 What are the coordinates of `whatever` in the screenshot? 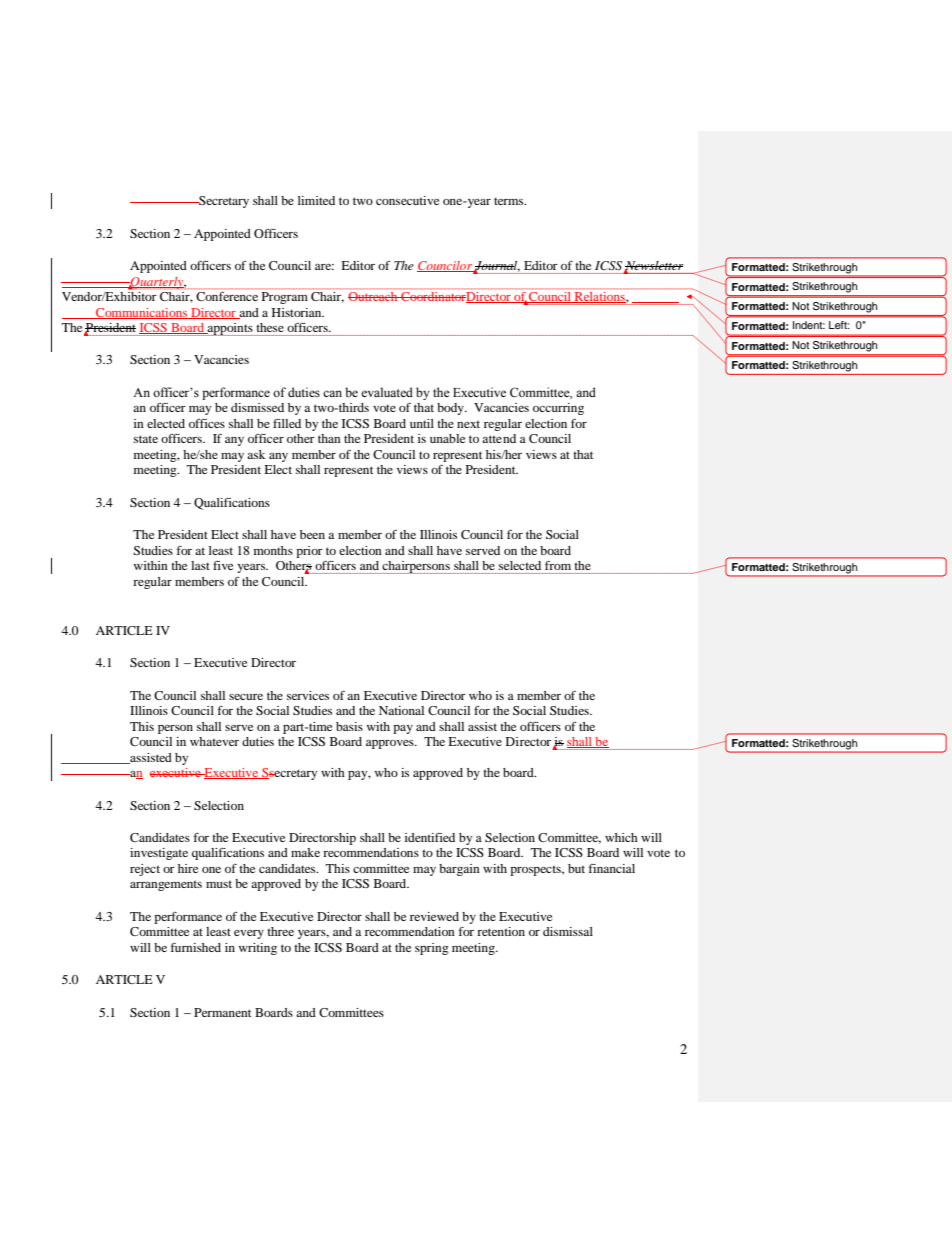 It's located at (214, 741).
